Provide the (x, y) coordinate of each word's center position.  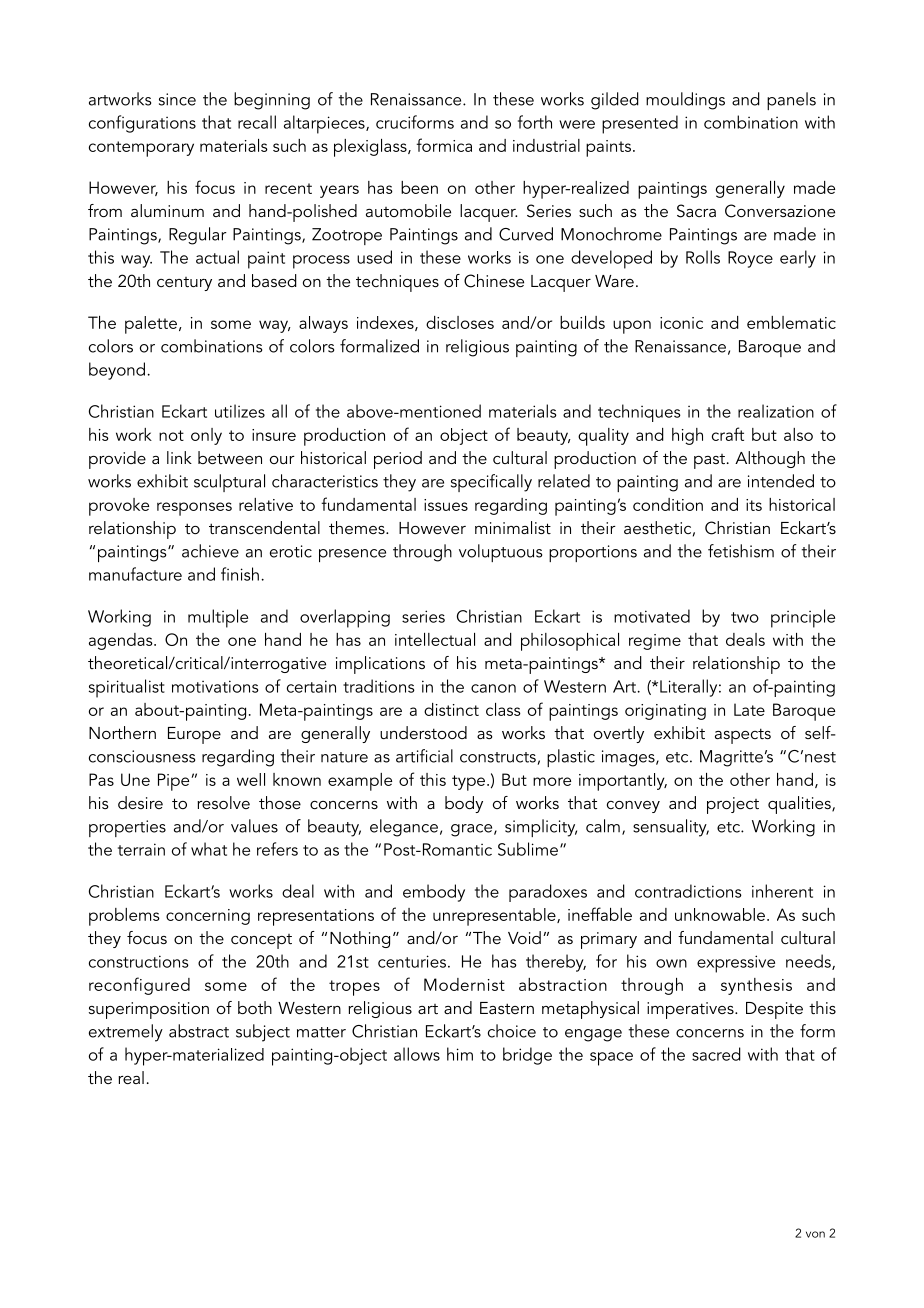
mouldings (685, 101)
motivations (215, 686)
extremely (126, 1033)
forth (535, 122)
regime (655, 642)
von (815, 1234)
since (177, 99)
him (460, 1054)
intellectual (435, 639)
